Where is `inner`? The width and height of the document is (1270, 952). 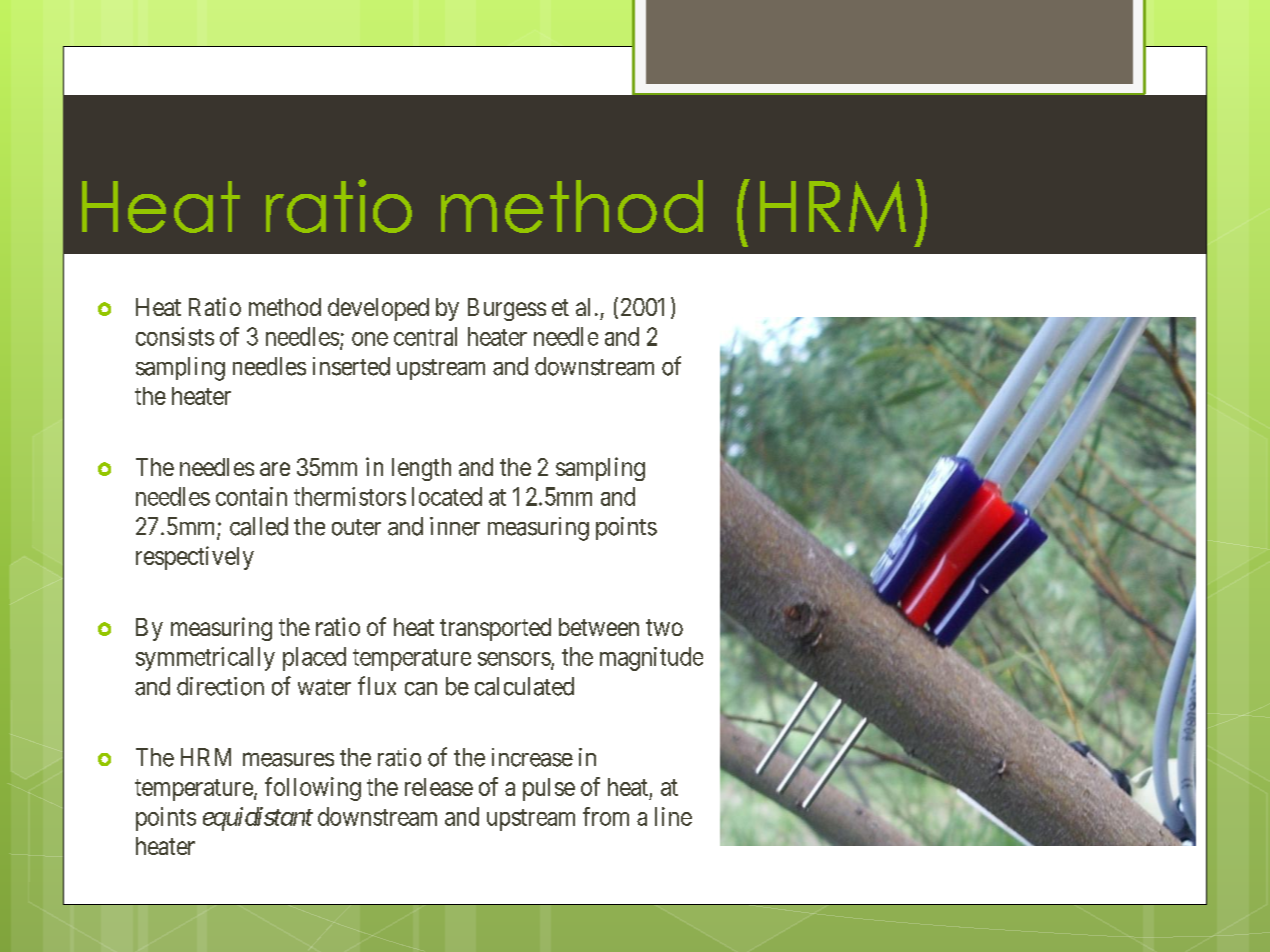 inner is located at coordinates (455, 526).
